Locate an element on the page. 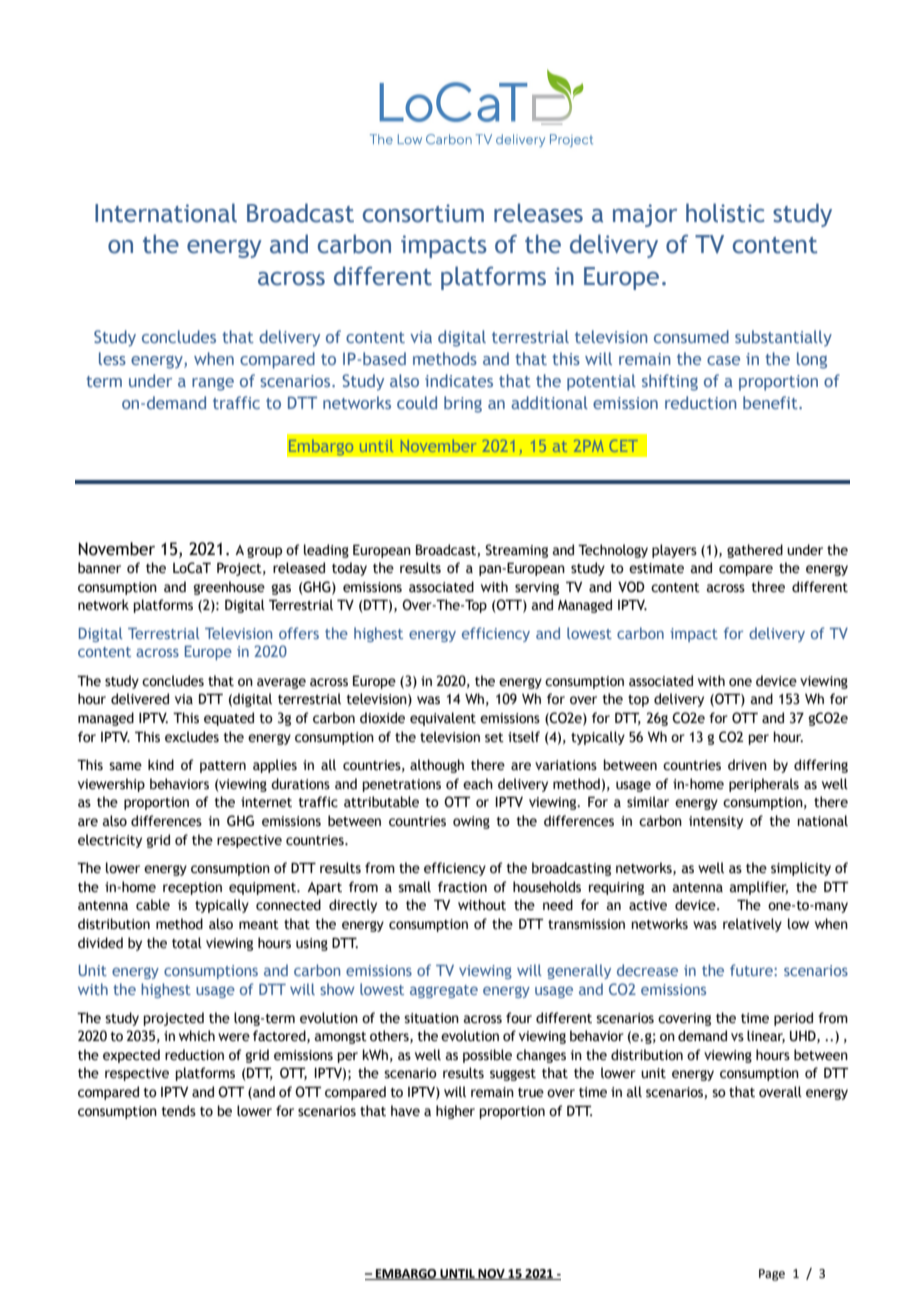  reception is located at coordinates (192, 888).
